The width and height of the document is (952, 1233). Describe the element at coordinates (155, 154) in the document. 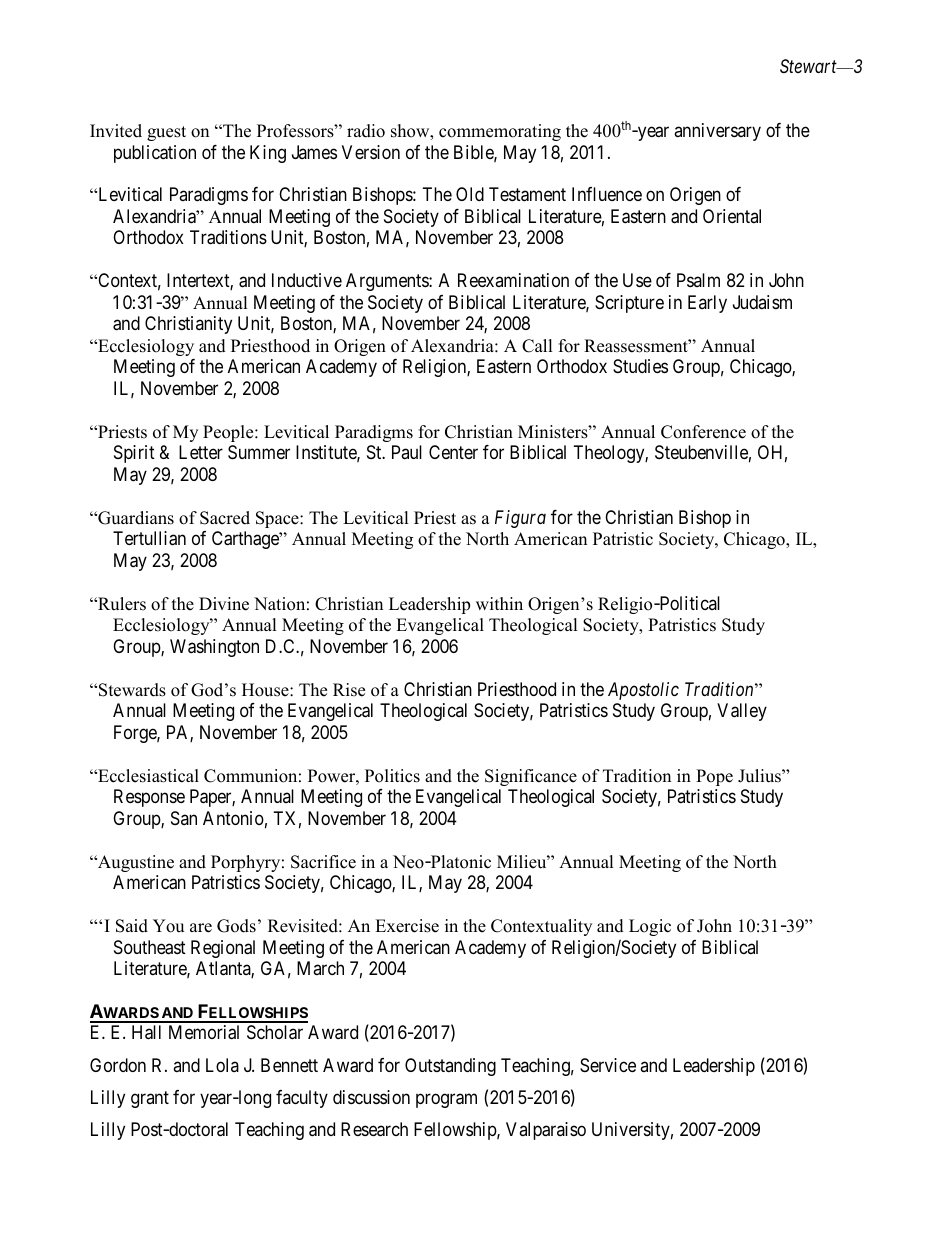

I see `publication` at that location.
